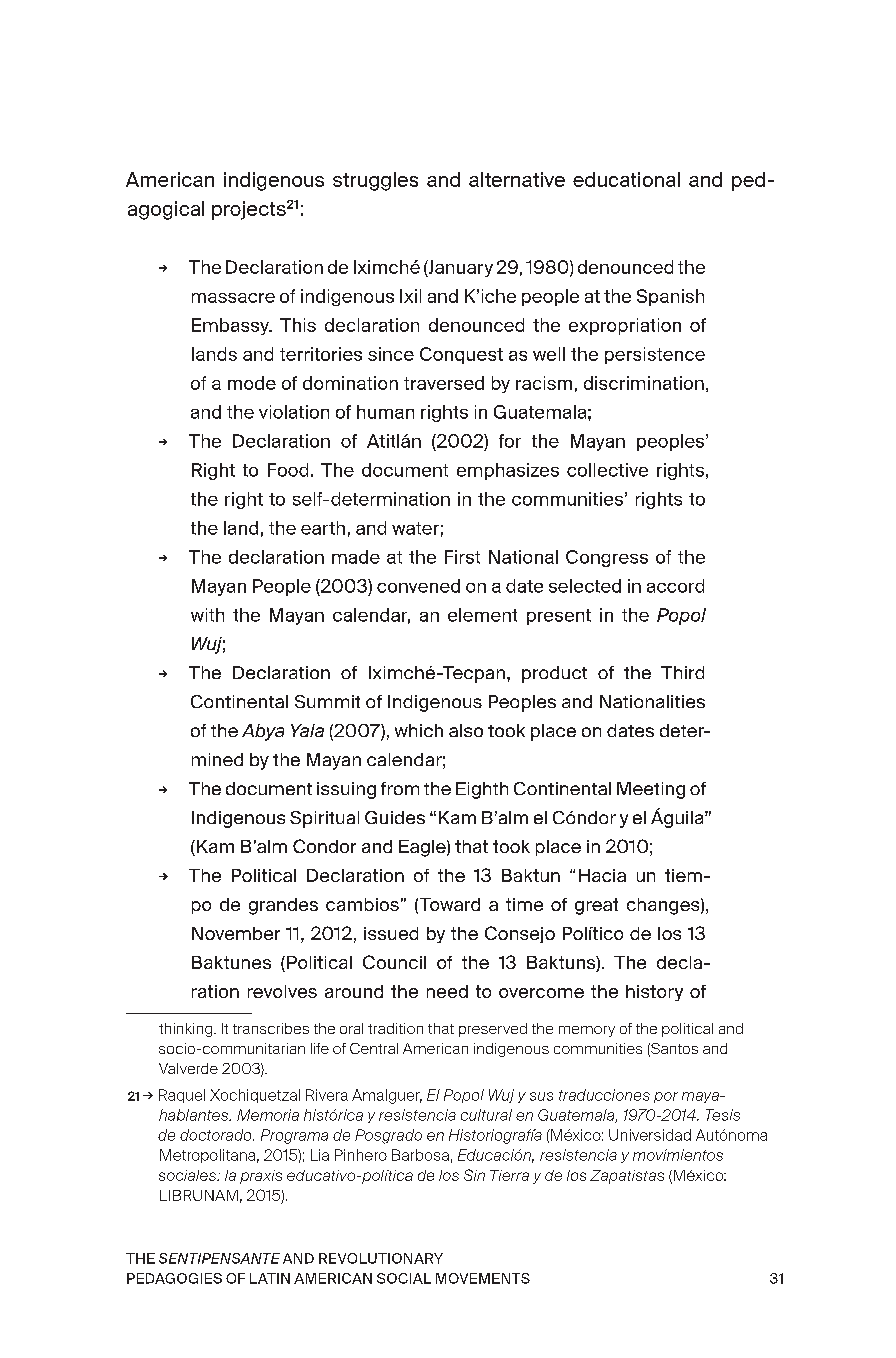  What do you see at coordinates (233, 298) in the screenshot?
I see `massacre` at bounding box center [233, 298].
